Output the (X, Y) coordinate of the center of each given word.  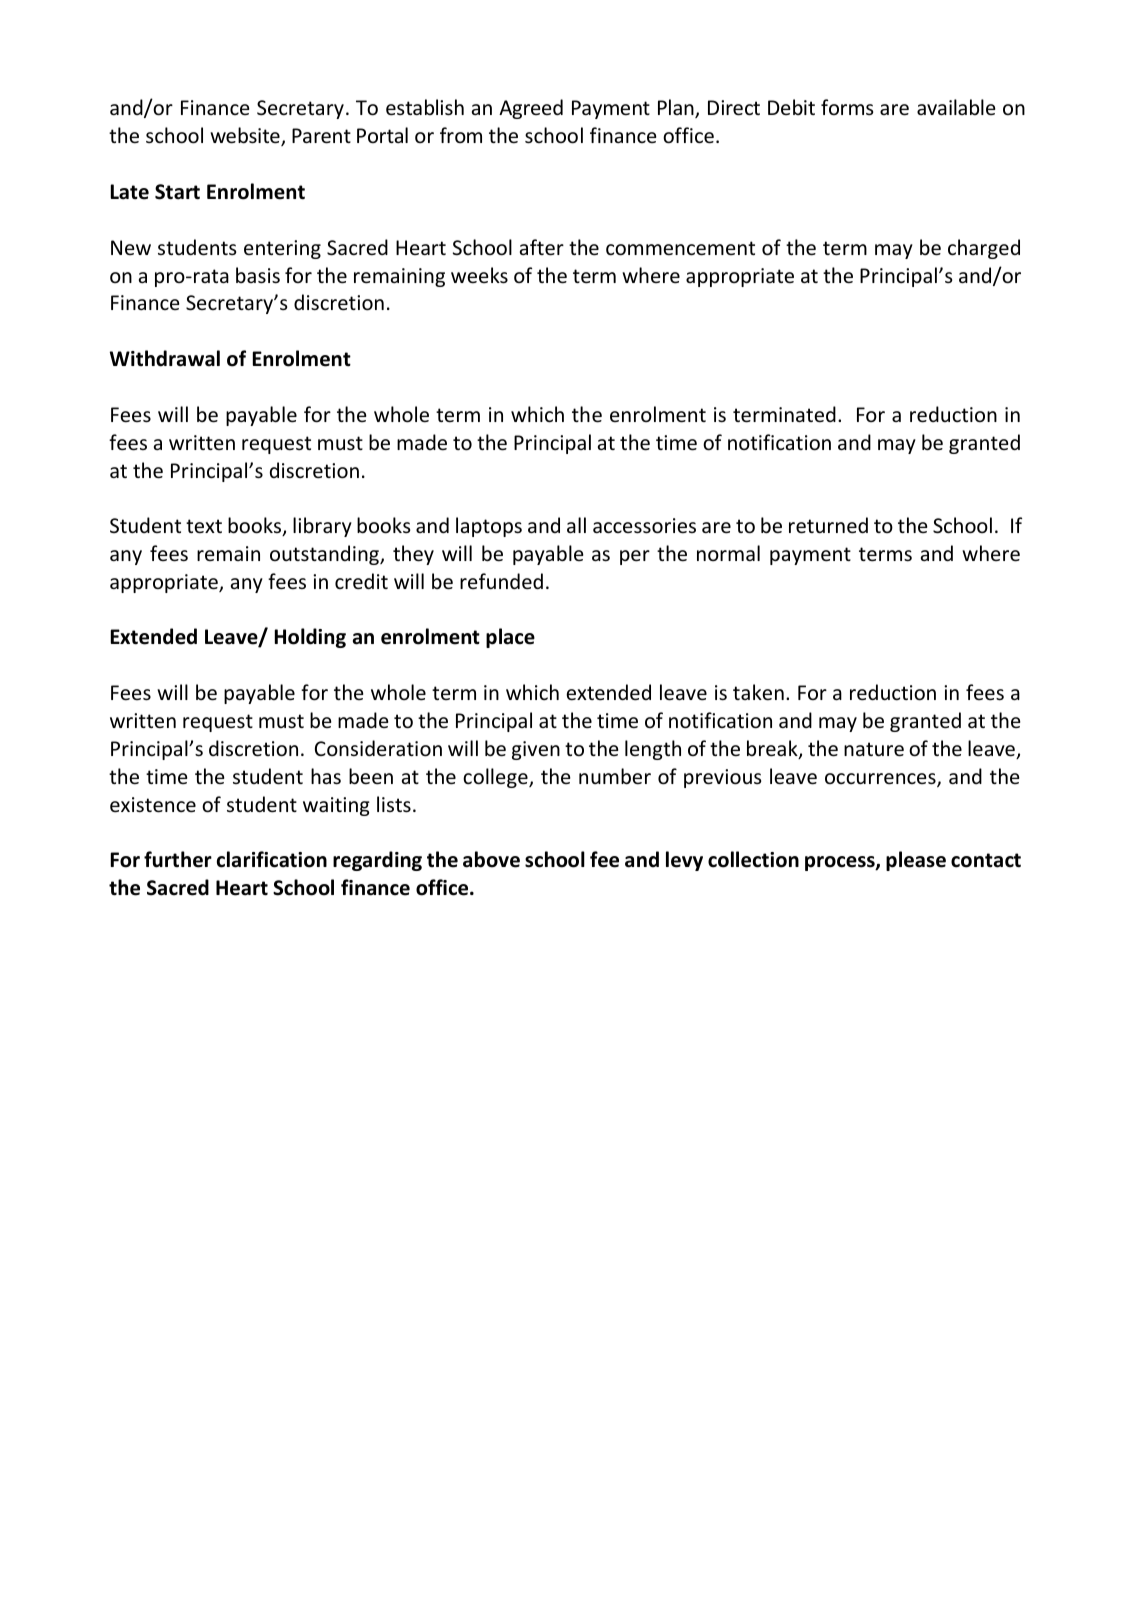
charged (984, 249)
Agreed (531, 109)
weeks (479, 275)
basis (258, 275)
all (576, 525)
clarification (272, 859)
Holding (310, 638)
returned (828, 525)
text (204, 526)
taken (758, 692)
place (510, 638)
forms (847, 107)
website (246, 136)
